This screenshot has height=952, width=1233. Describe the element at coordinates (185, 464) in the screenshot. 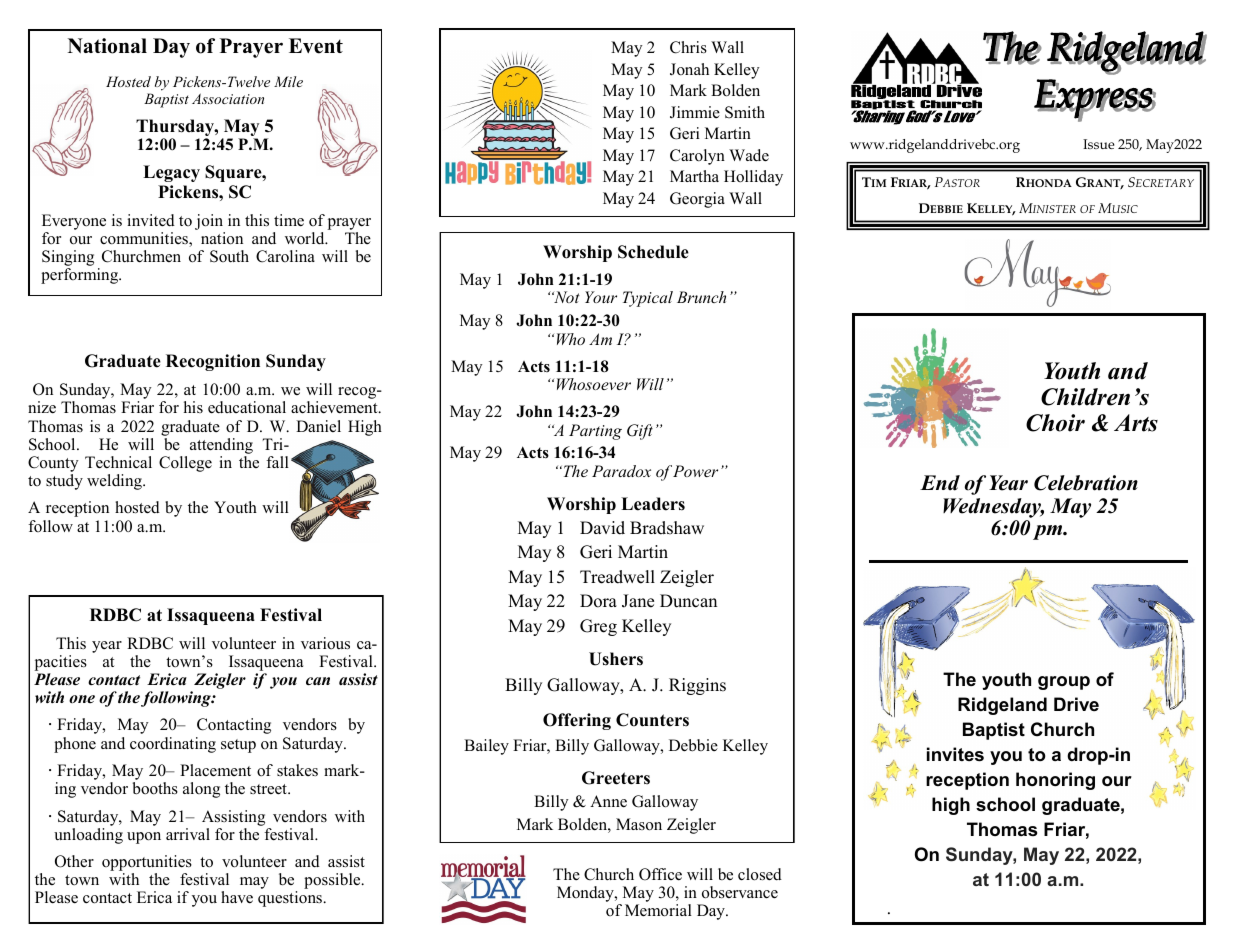

I see `College` at that location.
